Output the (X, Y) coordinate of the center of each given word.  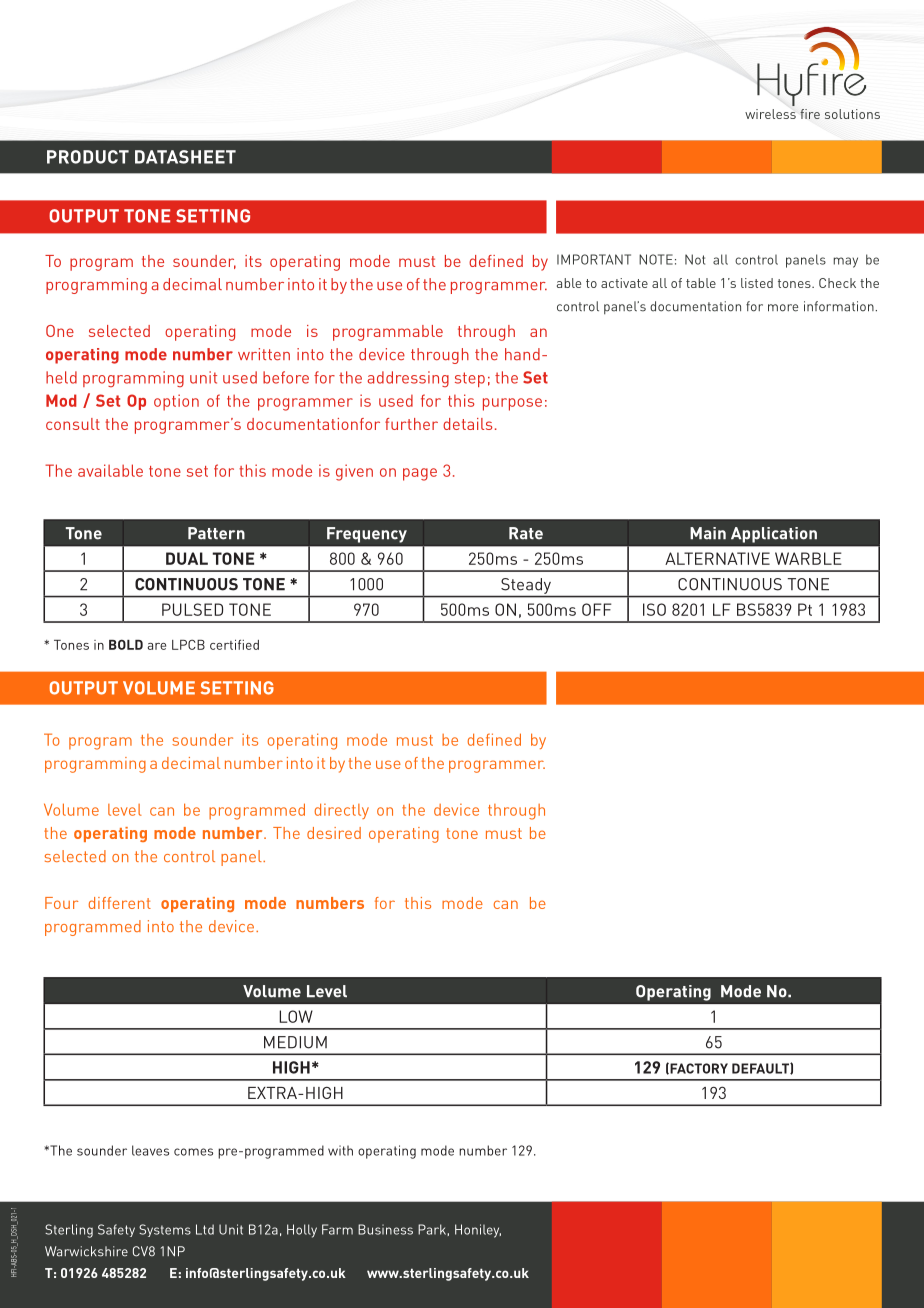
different (120, 903)
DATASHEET (185, 157)
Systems (165, 1230)
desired (334, 833)
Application (774, 535)
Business (385, 1229)
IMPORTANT (594, 259)
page (420, 474)
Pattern (216, 533)
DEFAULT (761, 1068)
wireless (770, 114)
